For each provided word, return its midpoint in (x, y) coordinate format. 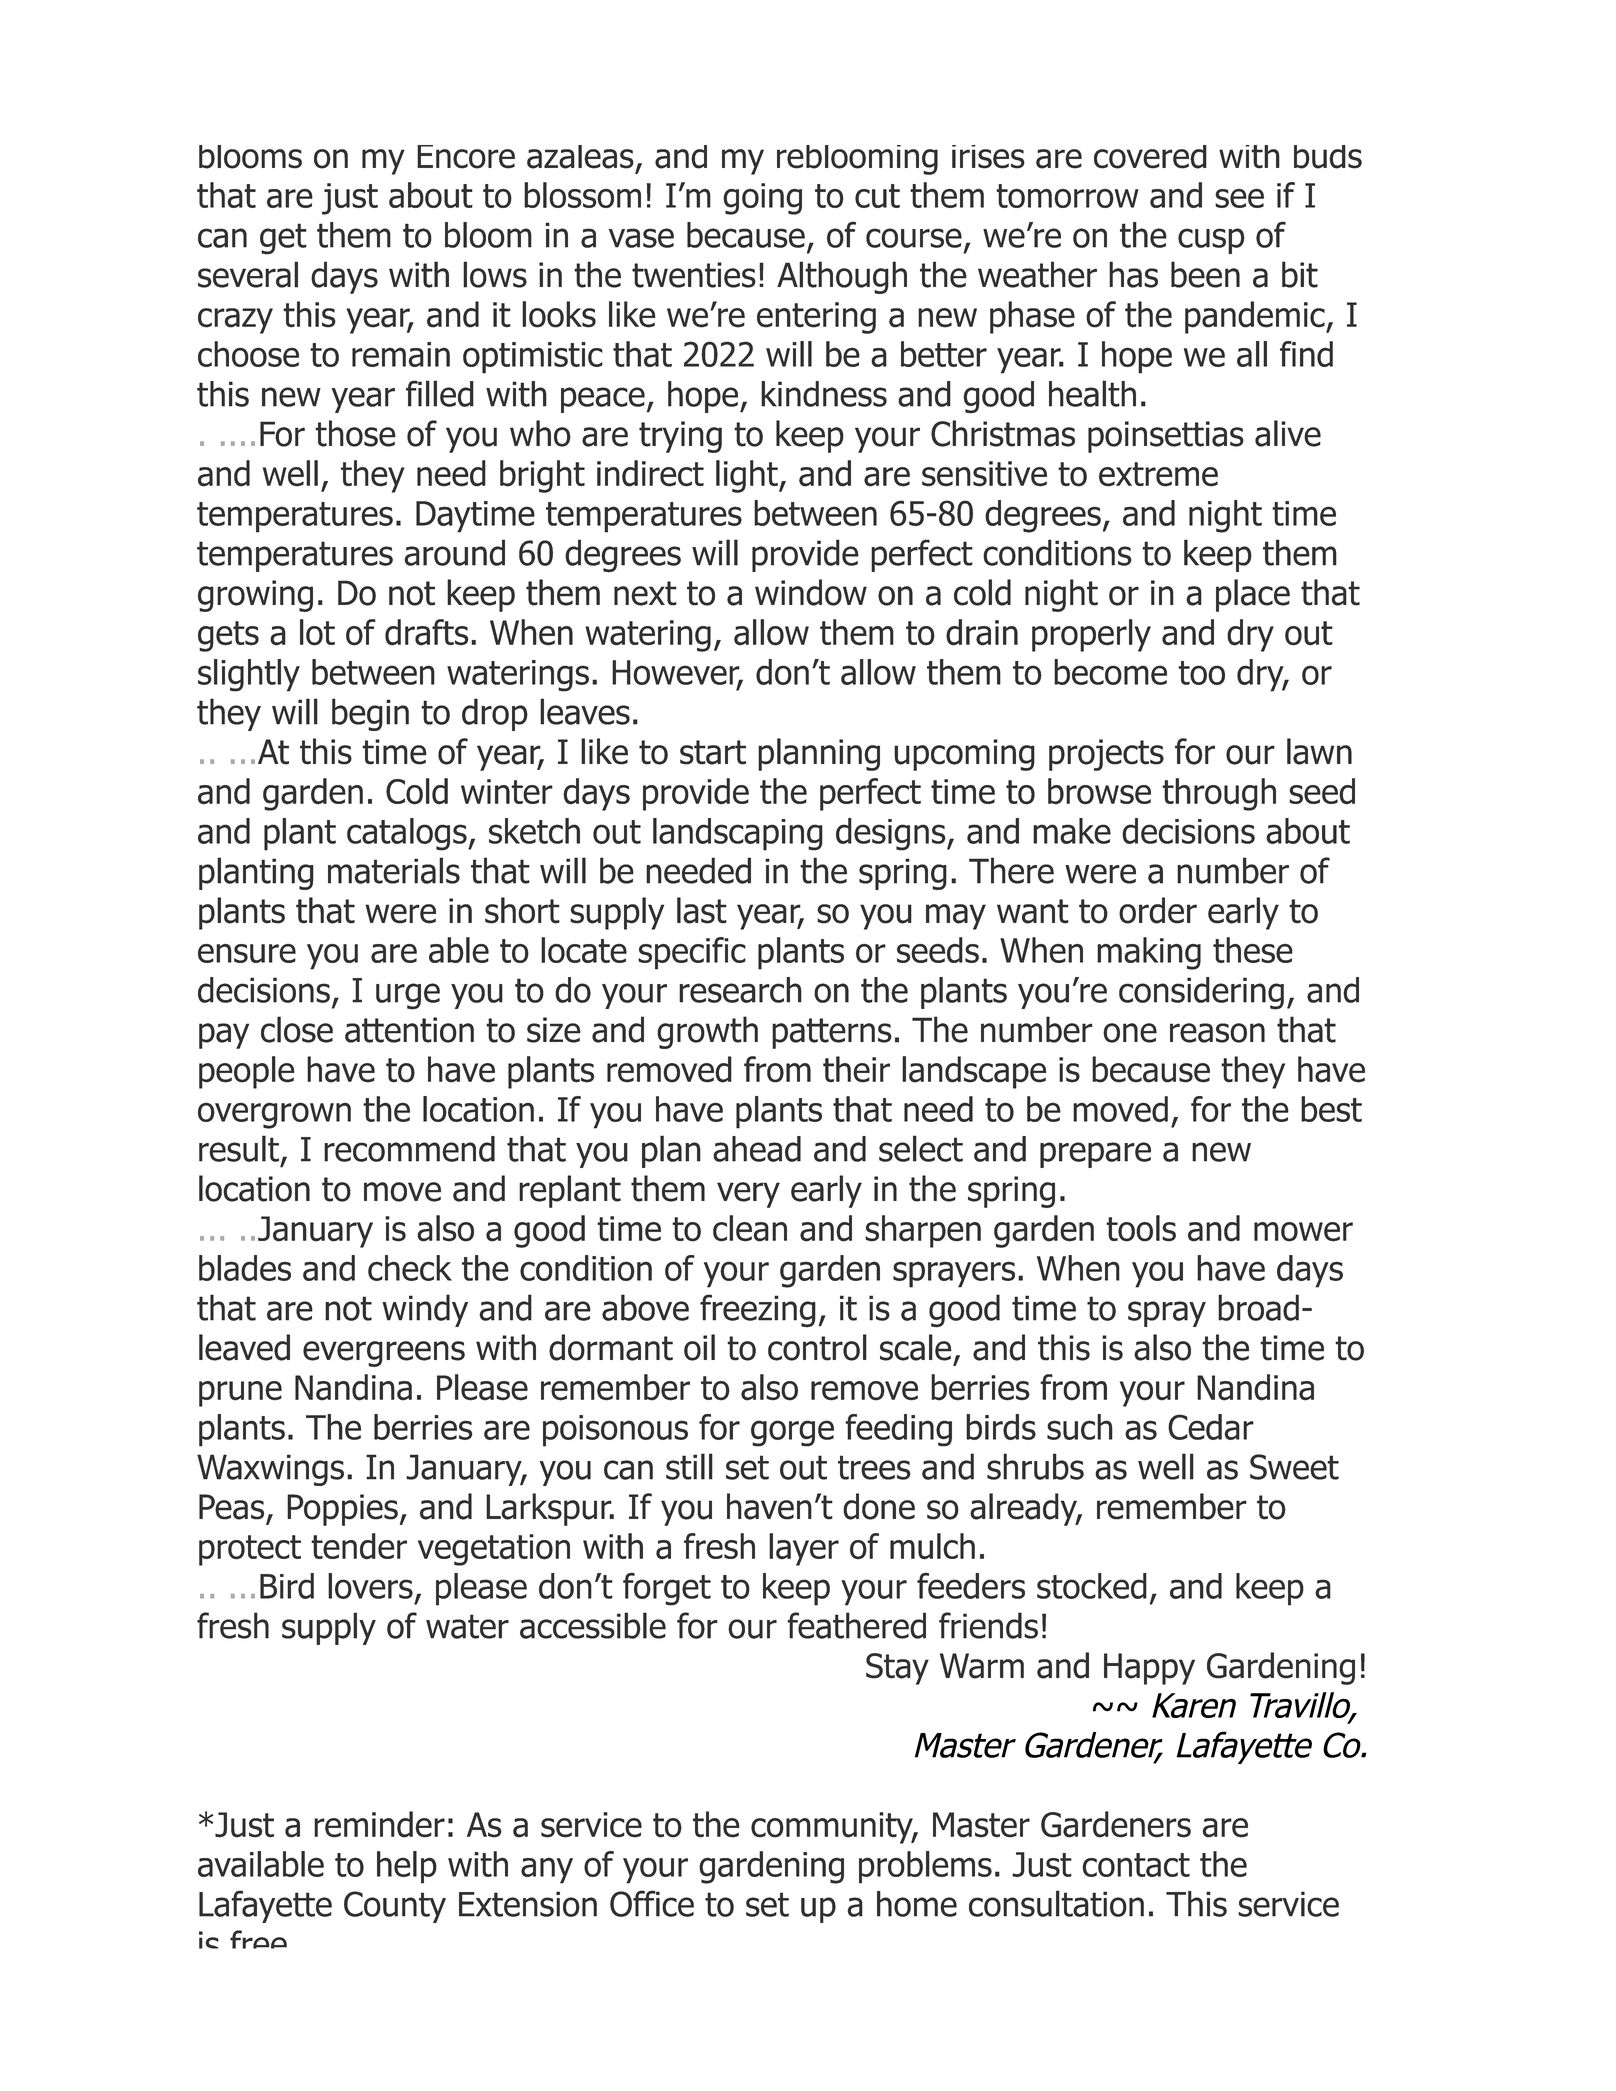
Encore (466, 157)
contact (1136, 1865)
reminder (379, 1824)
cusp (1211, 241)
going (762, 199)
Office (652, 1903)
